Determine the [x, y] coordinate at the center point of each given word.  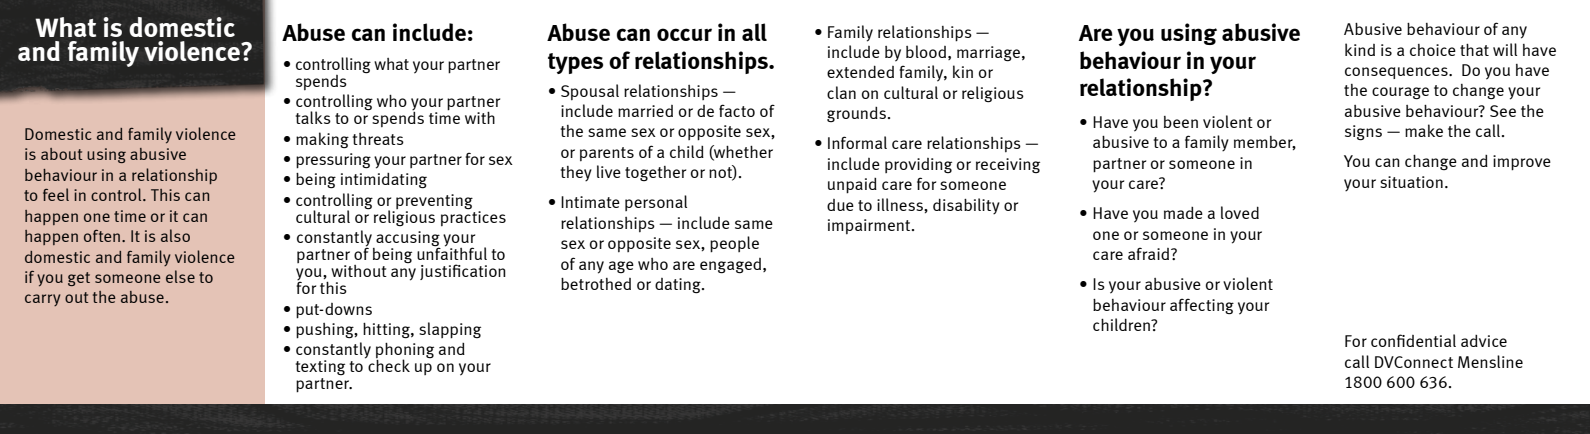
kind [1360, 49]
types [575, 63]
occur [684, 34]
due [840, 205]
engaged [732, 266]
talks [313, 117]
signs [1363, 133]
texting [320, 367]
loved [1240, 212]
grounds [856, 114]
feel [56, 194]
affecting [1202, 306]
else [180, 276]
